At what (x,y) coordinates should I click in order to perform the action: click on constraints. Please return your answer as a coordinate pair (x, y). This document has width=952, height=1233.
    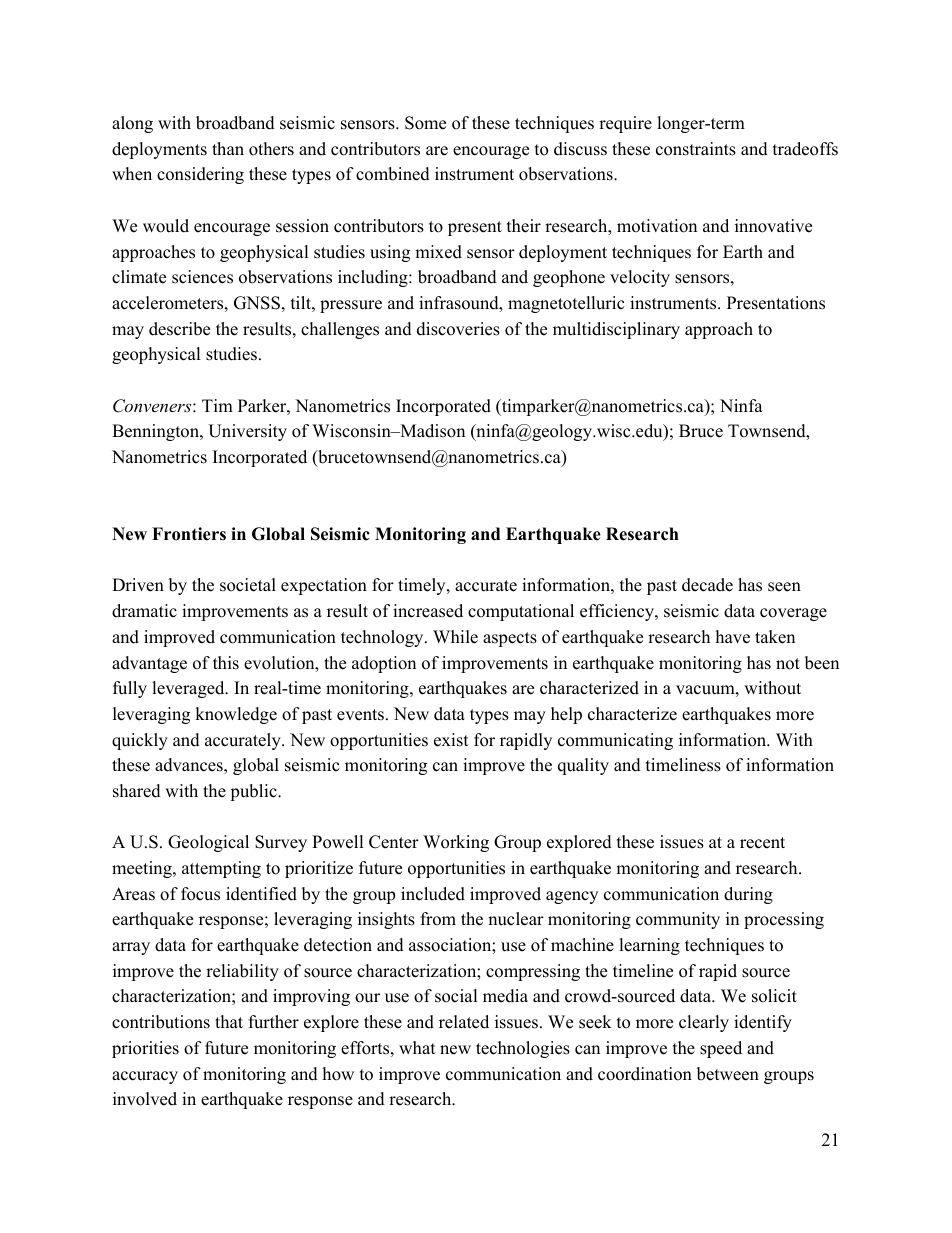
    Looking at the image, I should click on (696, 149).
